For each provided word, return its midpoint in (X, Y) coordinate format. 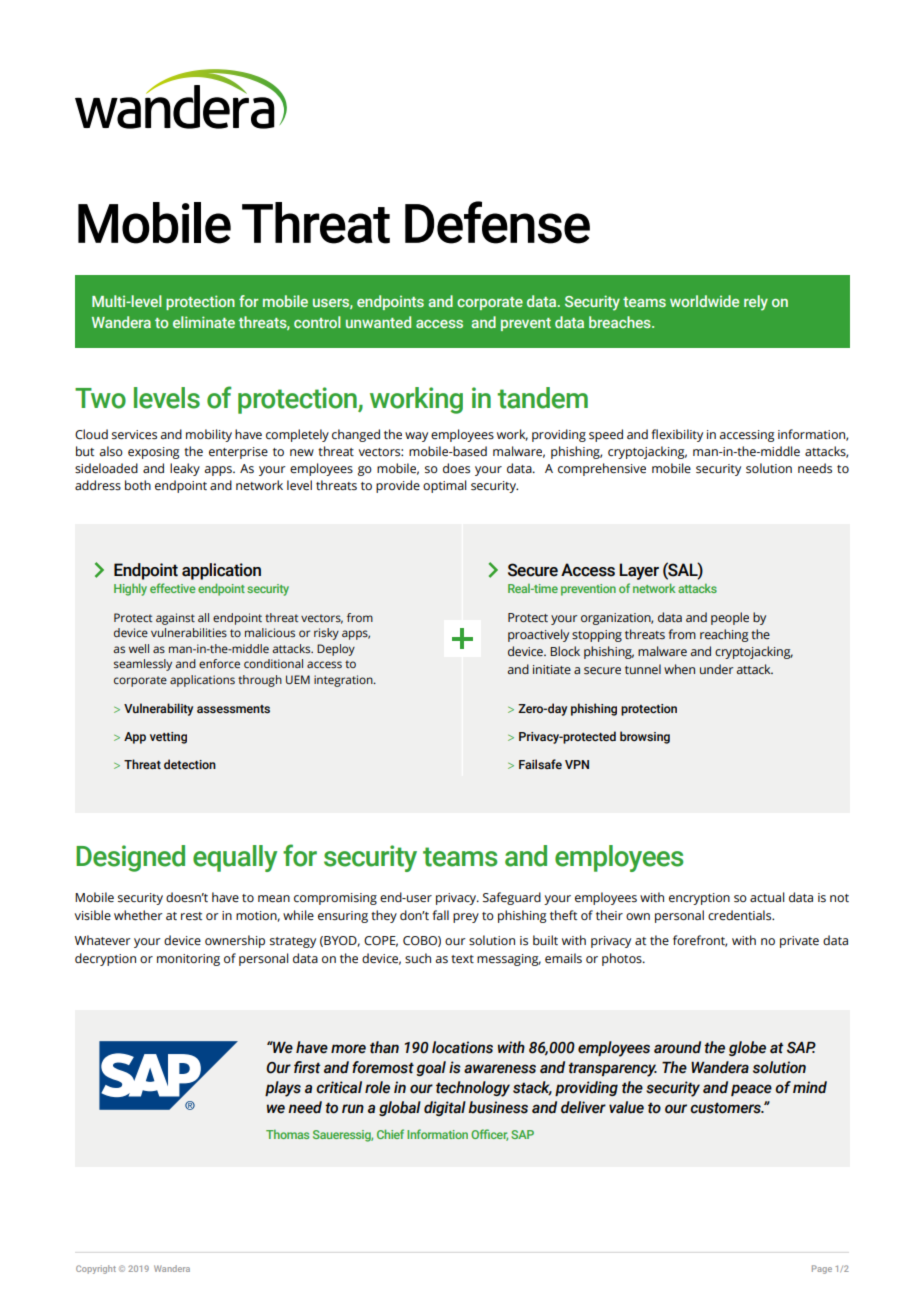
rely (756, 303)
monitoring (188, 960)
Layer (639, 571)
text (462, 959)
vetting (168, 738)
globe (747, 1048)
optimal (445, 486)
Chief (390, 1134)
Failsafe (540, 764)
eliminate (204, 322)
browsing (645, 737)
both (138, 485)
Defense (497, 222)
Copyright (96, 1269)
